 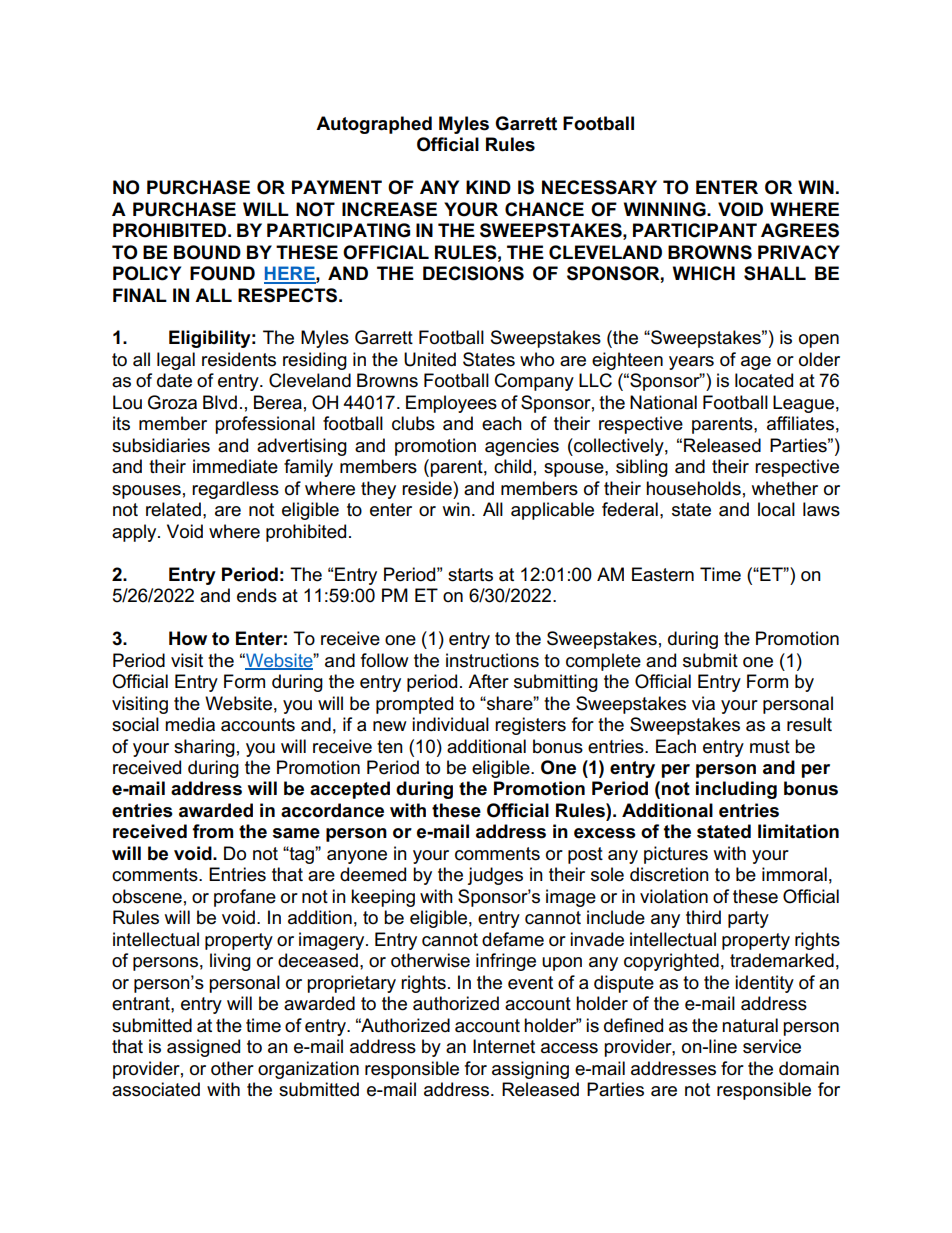 What do you see at coordinates (450, 724) in the screenshot?
I see `individual` at bounding box center [450, 724].
